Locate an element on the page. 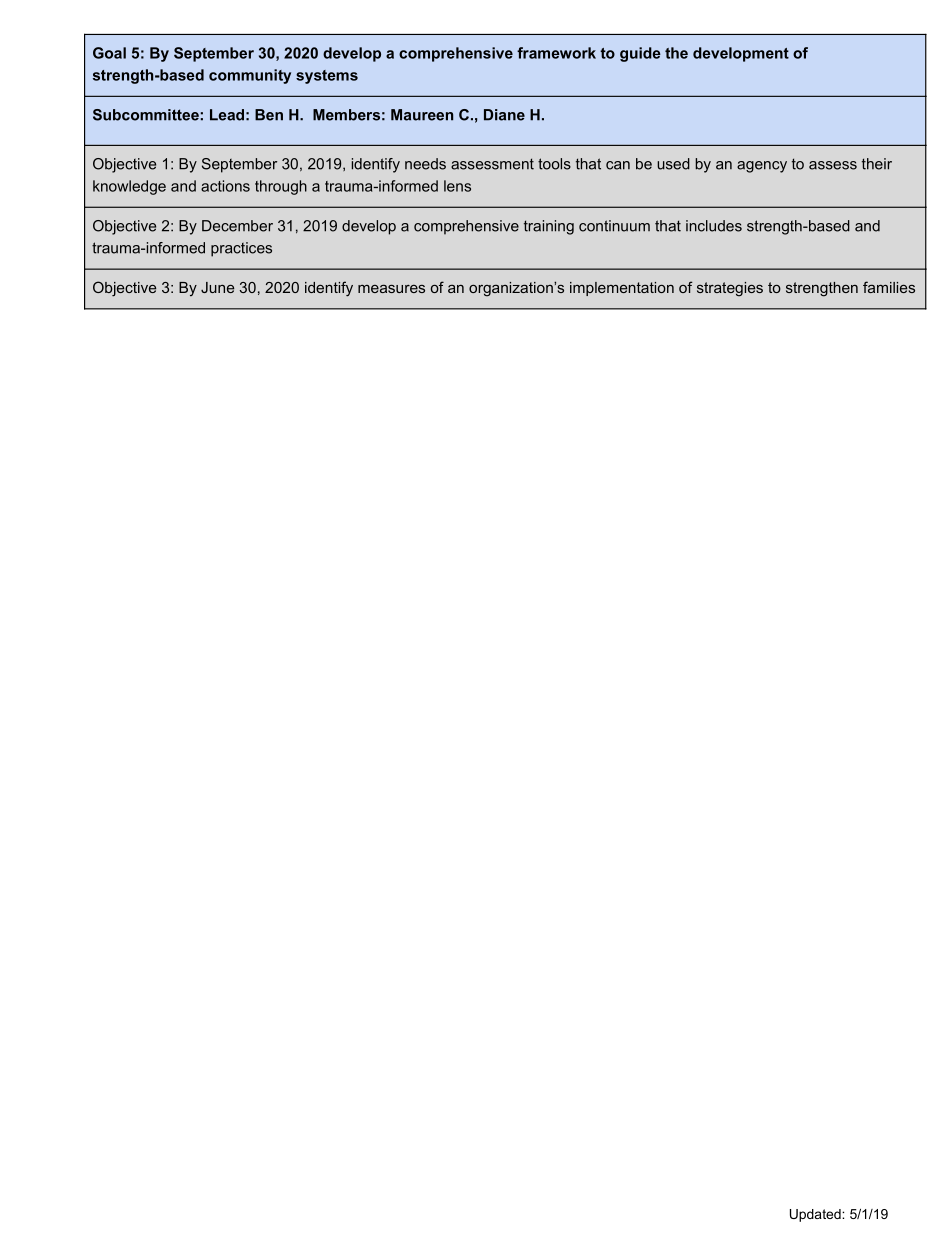  implementation is located at coordinates (622, 289).
